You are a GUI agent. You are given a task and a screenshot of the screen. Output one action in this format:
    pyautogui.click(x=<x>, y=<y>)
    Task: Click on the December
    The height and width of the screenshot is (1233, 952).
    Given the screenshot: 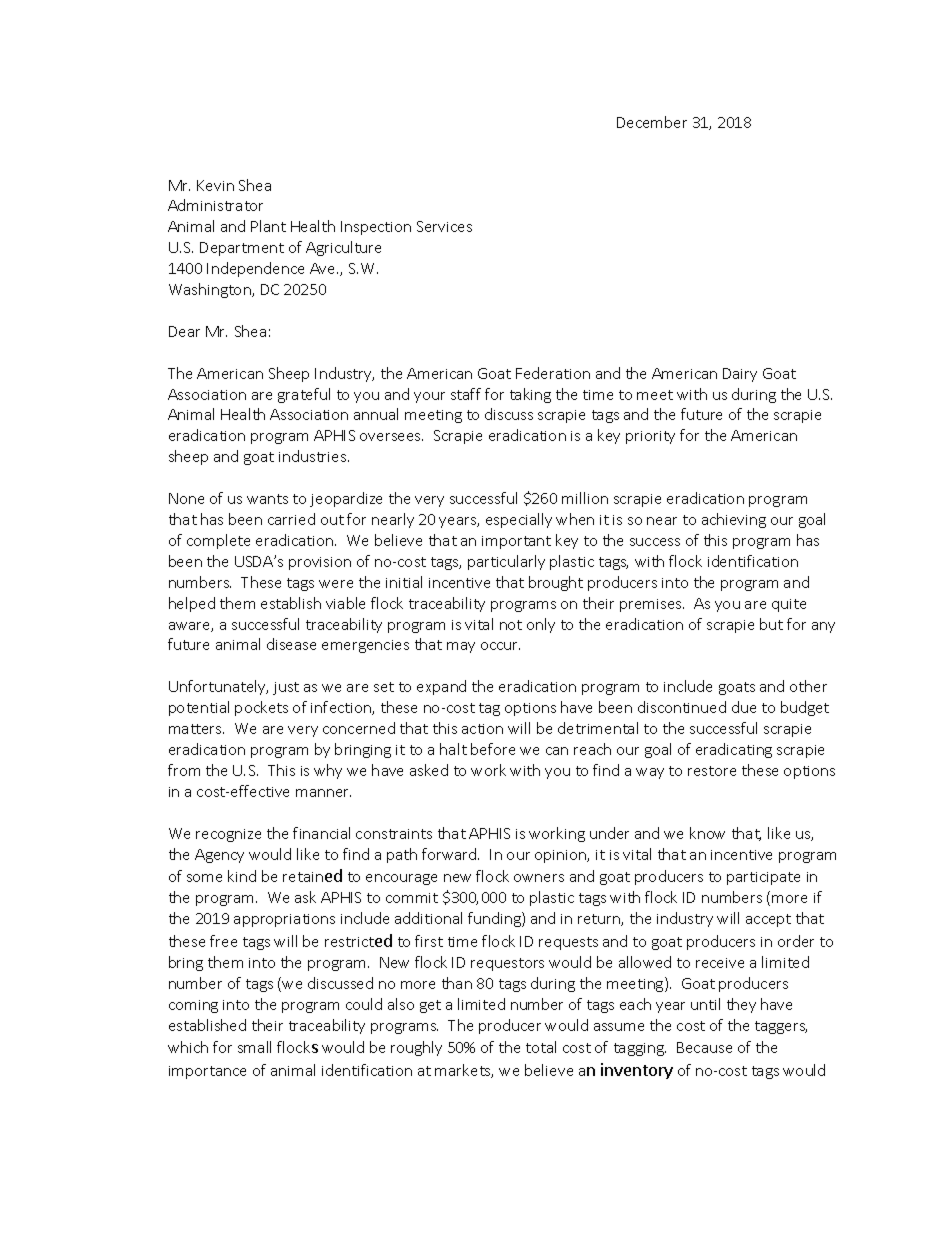 What is the action you would take?
    pyautogui.click(x=652, y=122)
